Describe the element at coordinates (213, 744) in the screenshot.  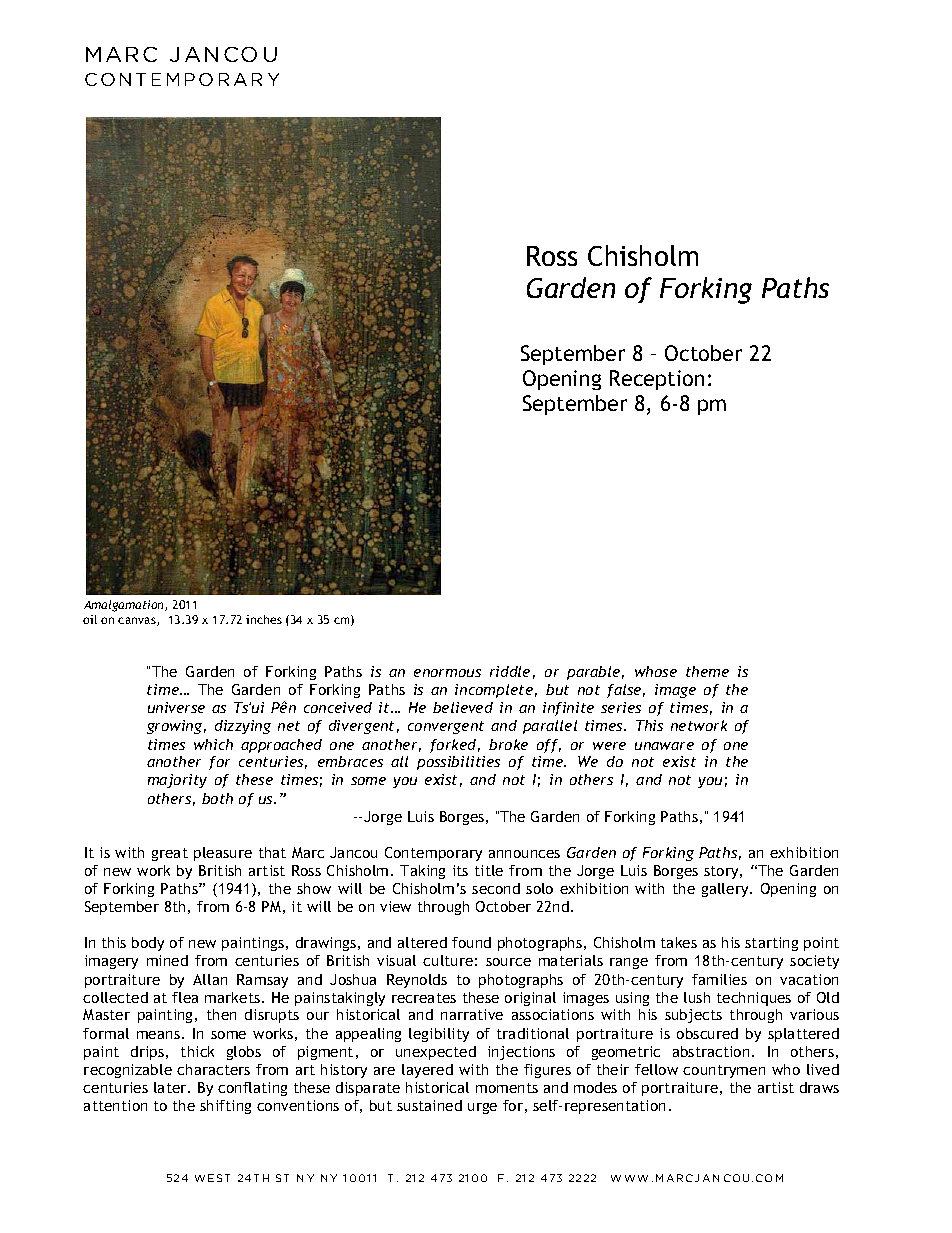
I see `which` at that location.
